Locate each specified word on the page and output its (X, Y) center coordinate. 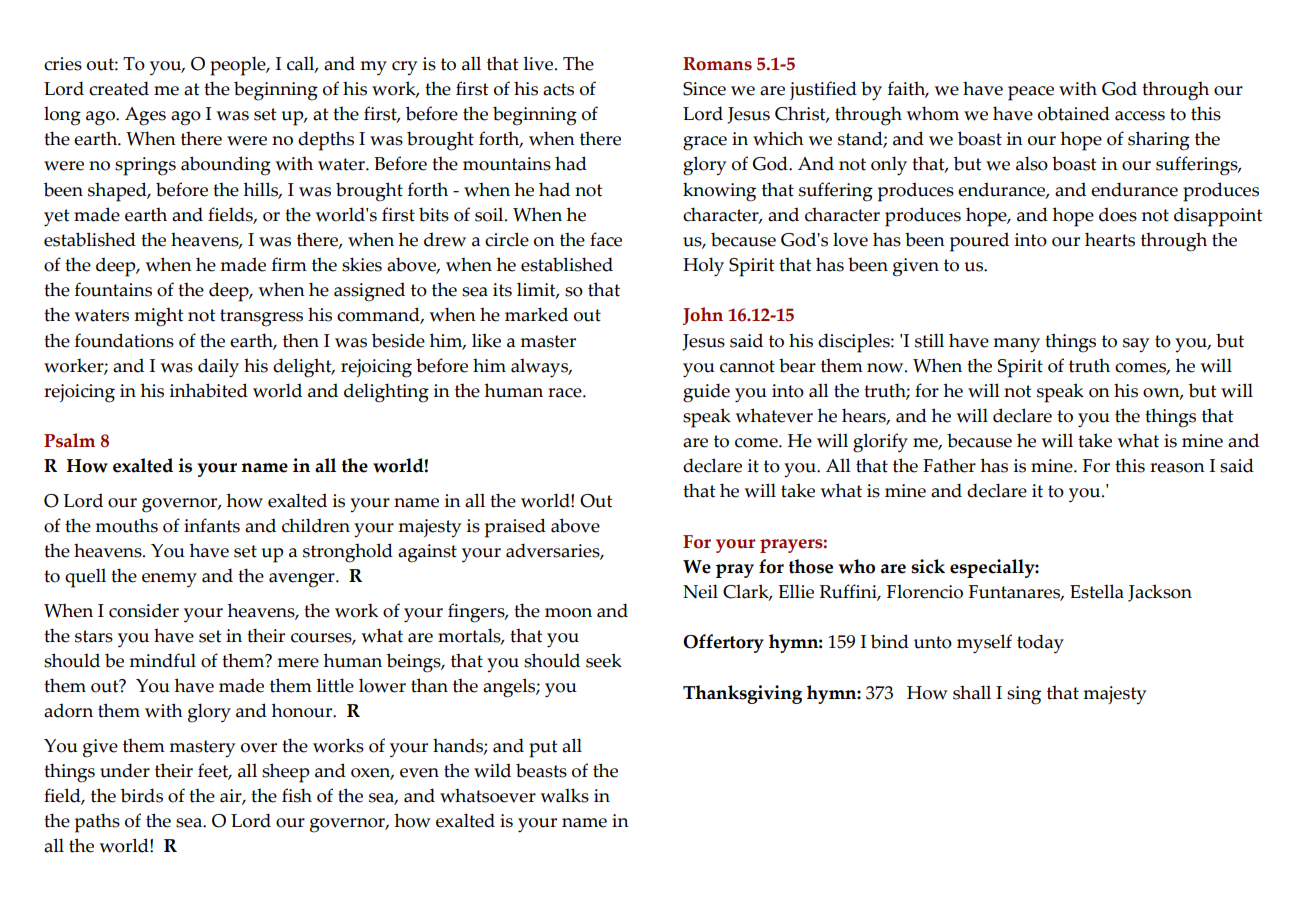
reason (1177, 468)
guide (706, 393)
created (119, 88)
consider (144, 610)
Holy (703, 267)
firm (289, 264)
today (1040, 644)
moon (568, 613)
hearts (1110, 239)
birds (142, 795)
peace (1031, 93)
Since (704, 89)
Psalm (69, 440)
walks (564, 795)
